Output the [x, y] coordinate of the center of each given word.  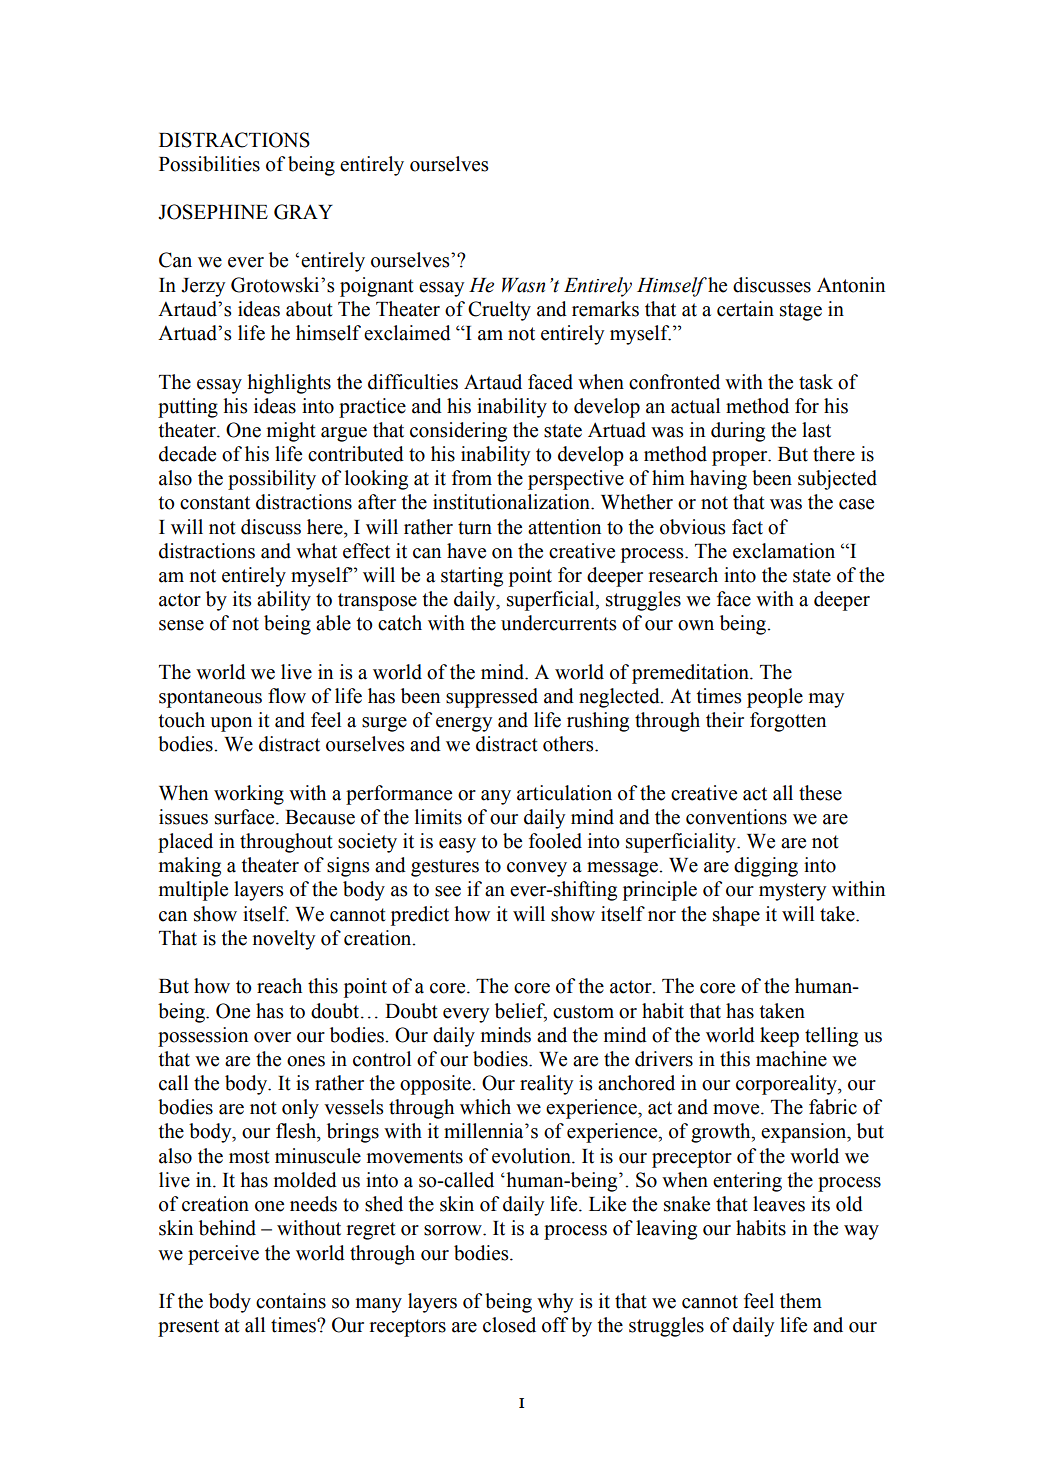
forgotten [788, 722]
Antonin [851, 285]
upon [231, 724]
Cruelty [499, 311]
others [569, 744]
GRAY [303, 212]
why [555, 1303]
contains [291, 1301]
